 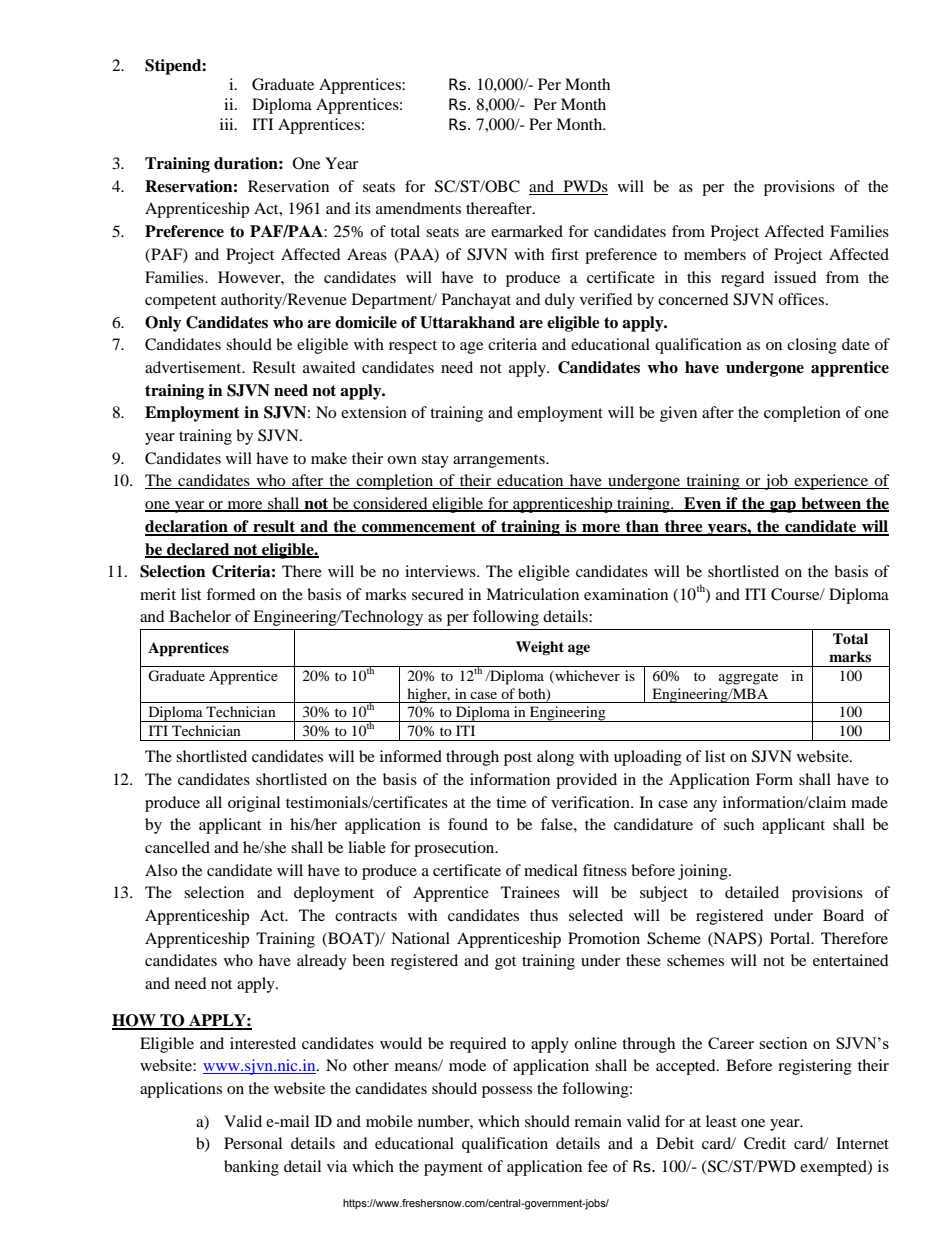 I want to click on gap, so click(x=783, y=507).
